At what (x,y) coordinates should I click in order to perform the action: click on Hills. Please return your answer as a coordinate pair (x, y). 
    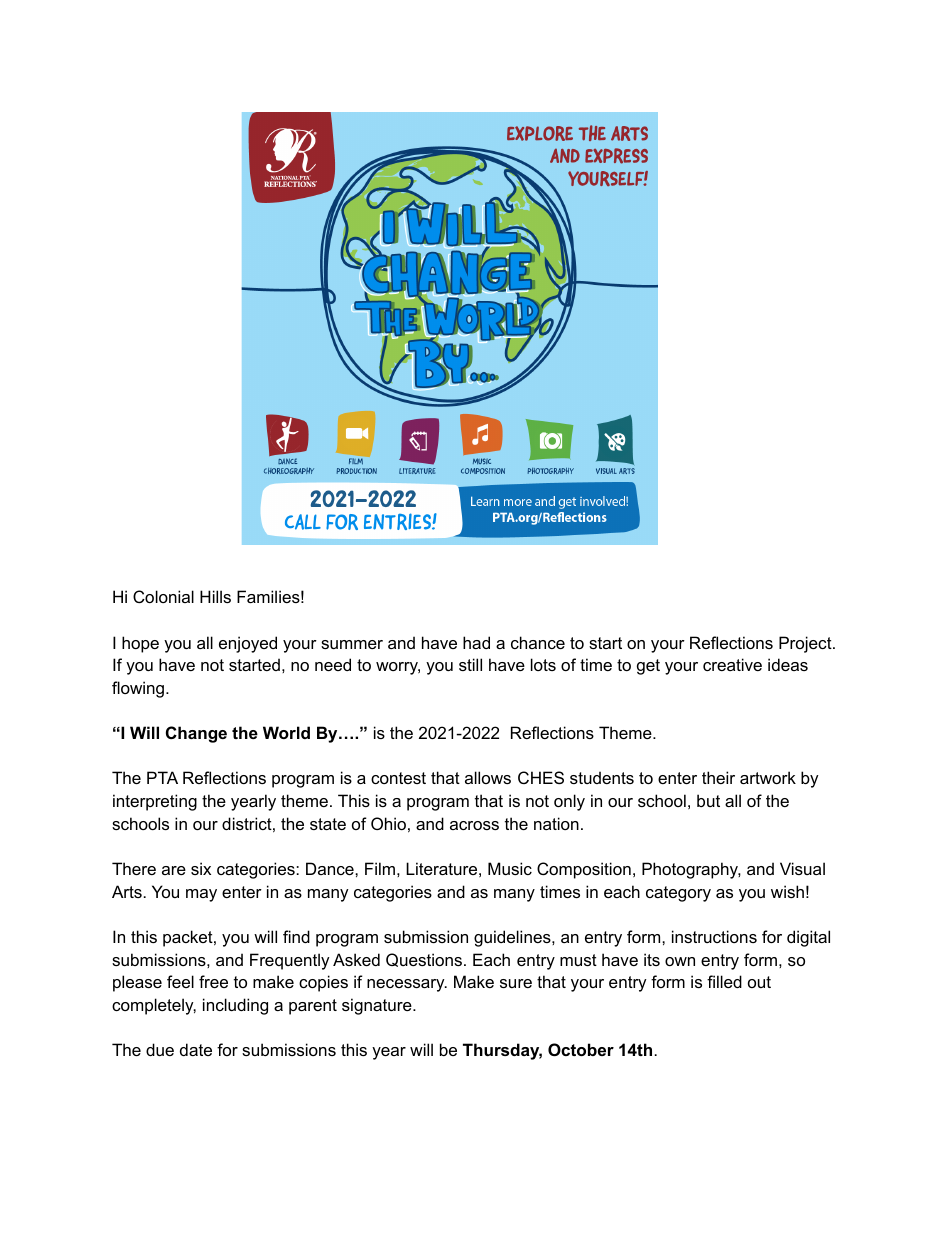
    Looking at the image, I should click on (215, 596).
